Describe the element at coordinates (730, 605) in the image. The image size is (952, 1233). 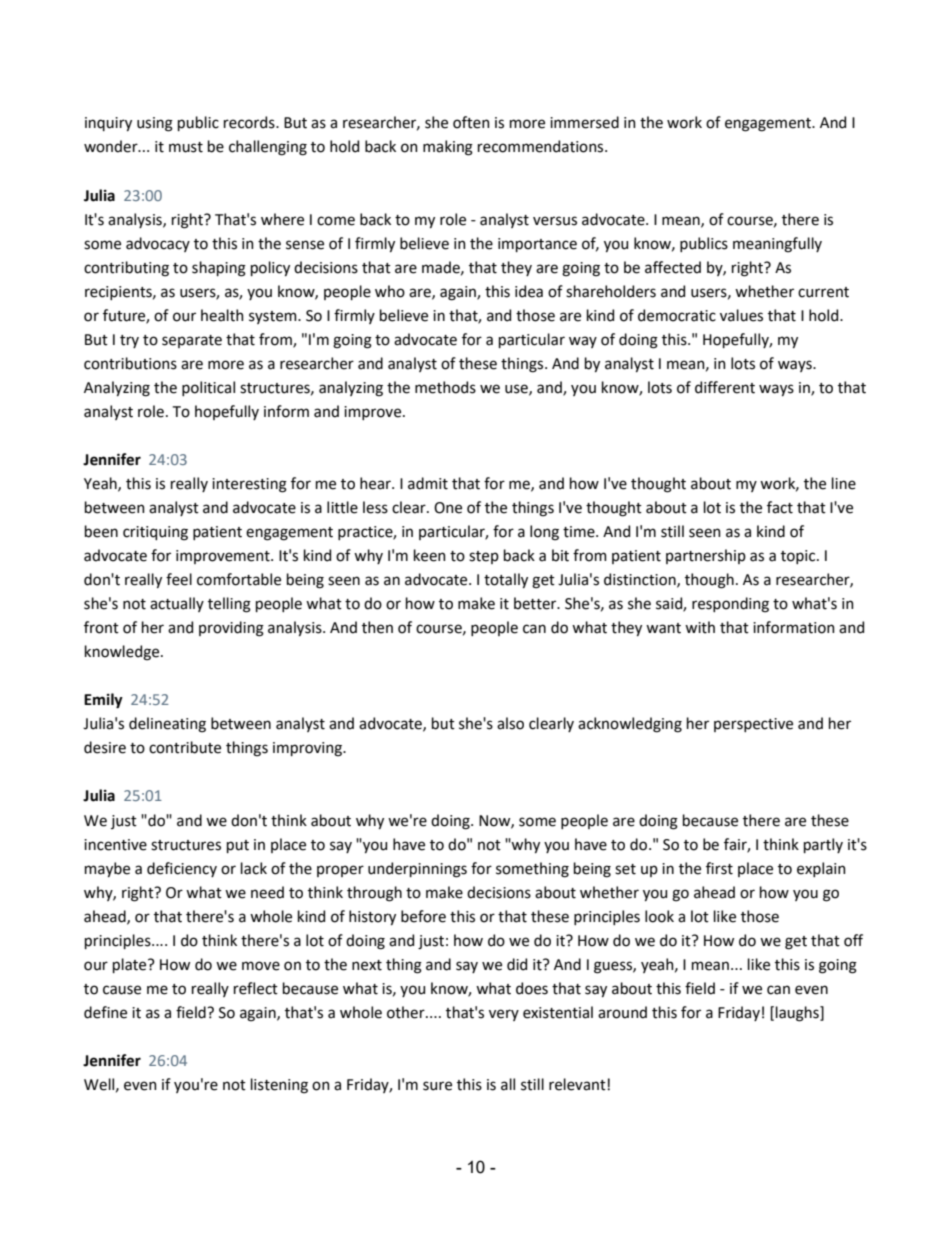
I see `responding` at that location.
